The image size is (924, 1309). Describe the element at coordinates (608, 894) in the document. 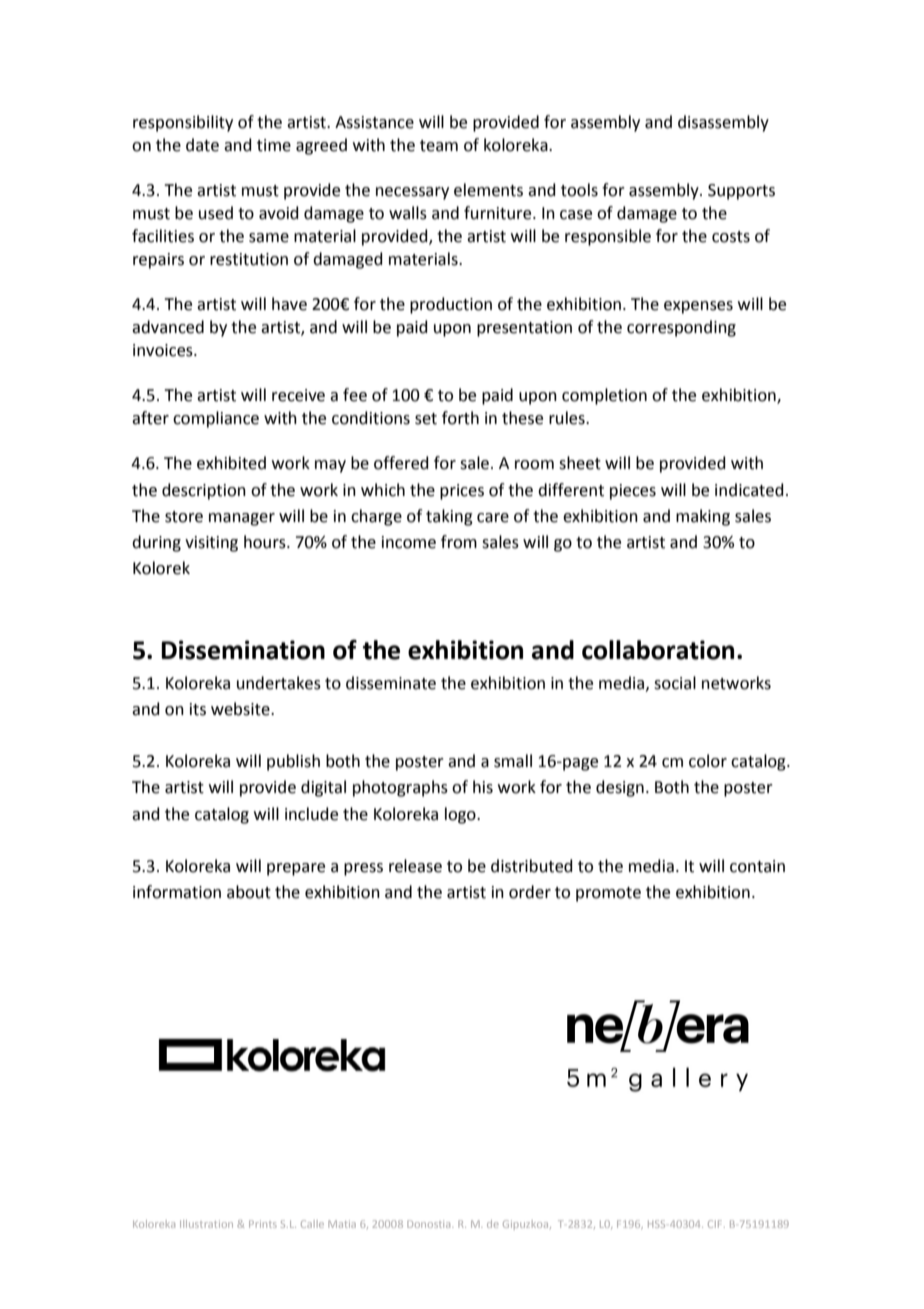

I see `promote` at that location.
